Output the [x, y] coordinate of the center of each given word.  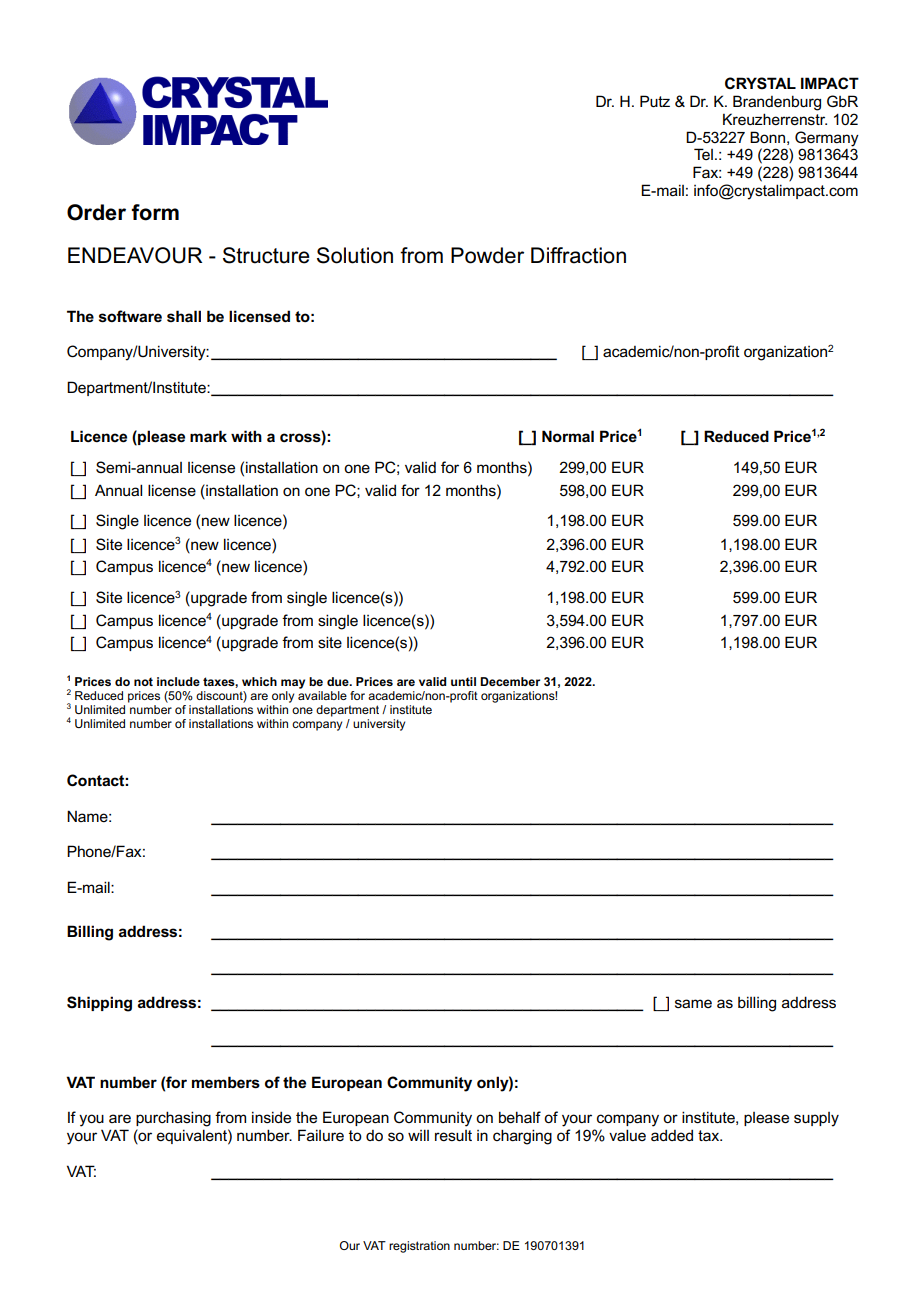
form [155, 212]
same [693, 1003]
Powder [487, 255]
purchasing [173, 1119]
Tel [703, 154]
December [510, 681]
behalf [520, 1117]
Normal [568, 436]
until [463, 681]
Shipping [99, 1004]
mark [208, 436]
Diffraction [578, 255]
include [178, 681]
